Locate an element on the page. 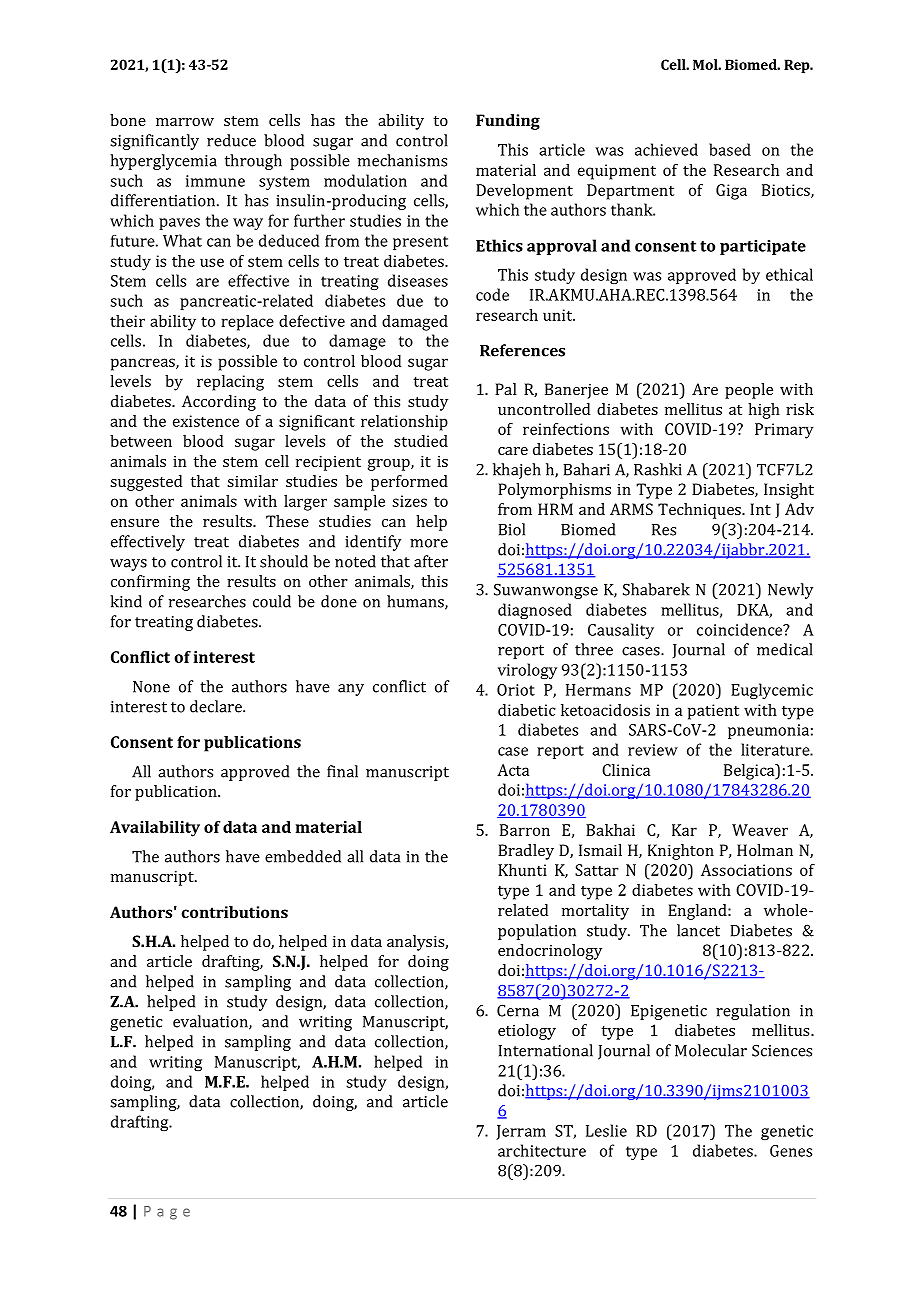 This document has width=924, height=1308. reduce is located at coordinates (231, 140).
